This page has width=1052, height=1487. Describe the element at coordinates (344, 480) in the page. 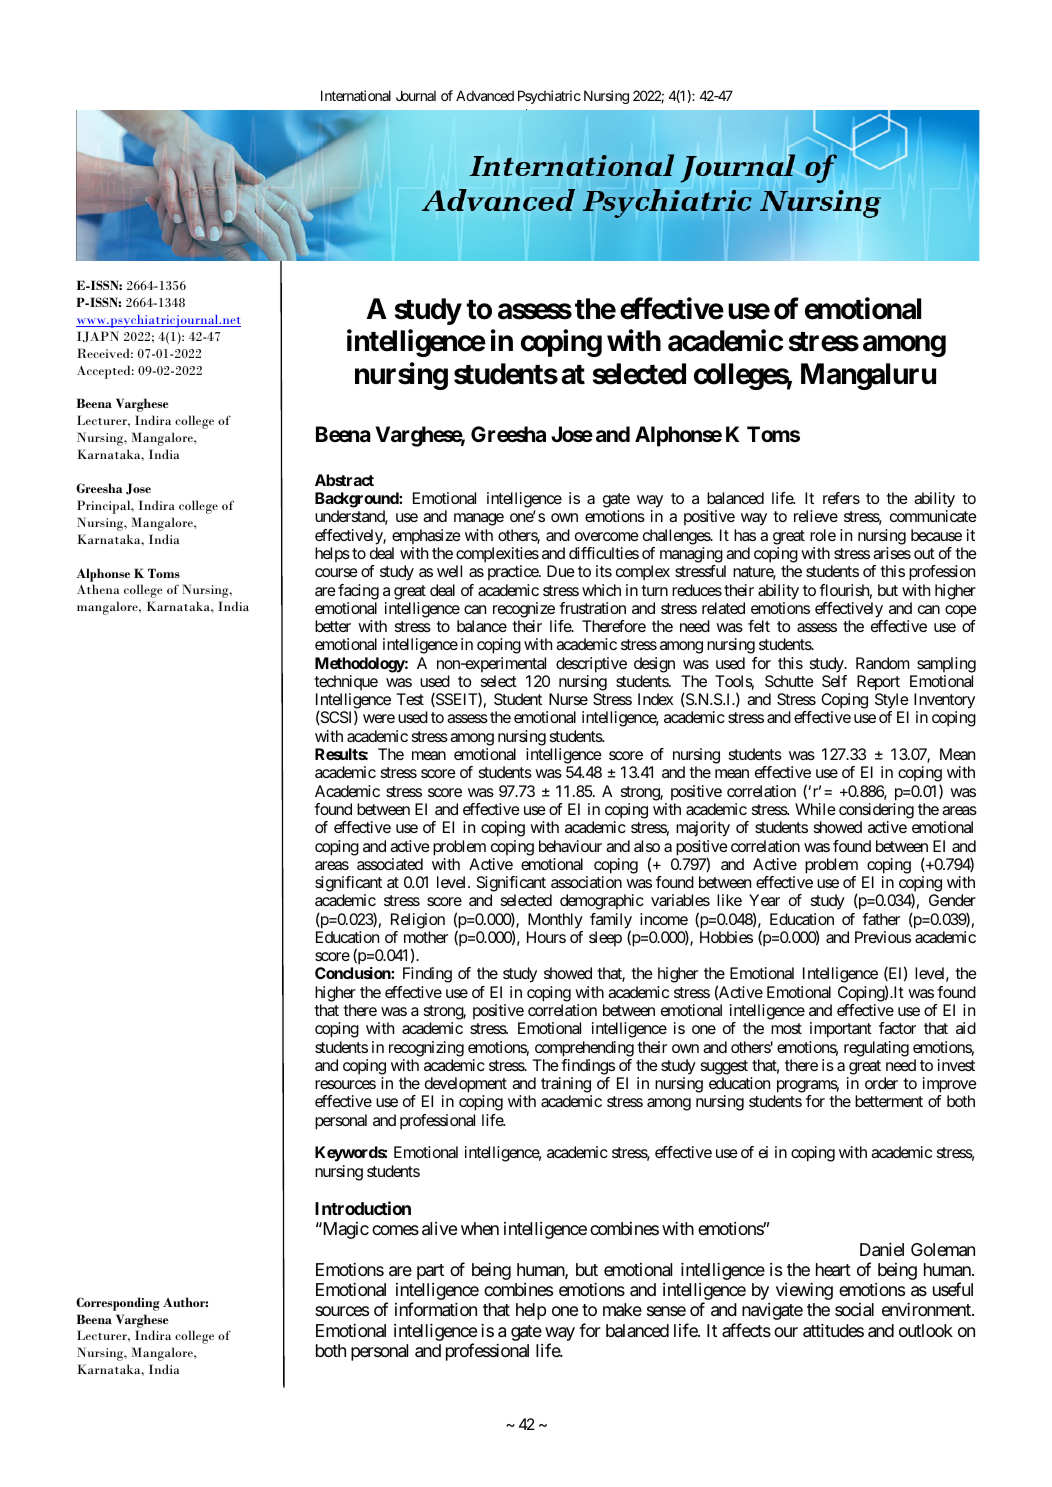

I see `Abstract` at that location.
